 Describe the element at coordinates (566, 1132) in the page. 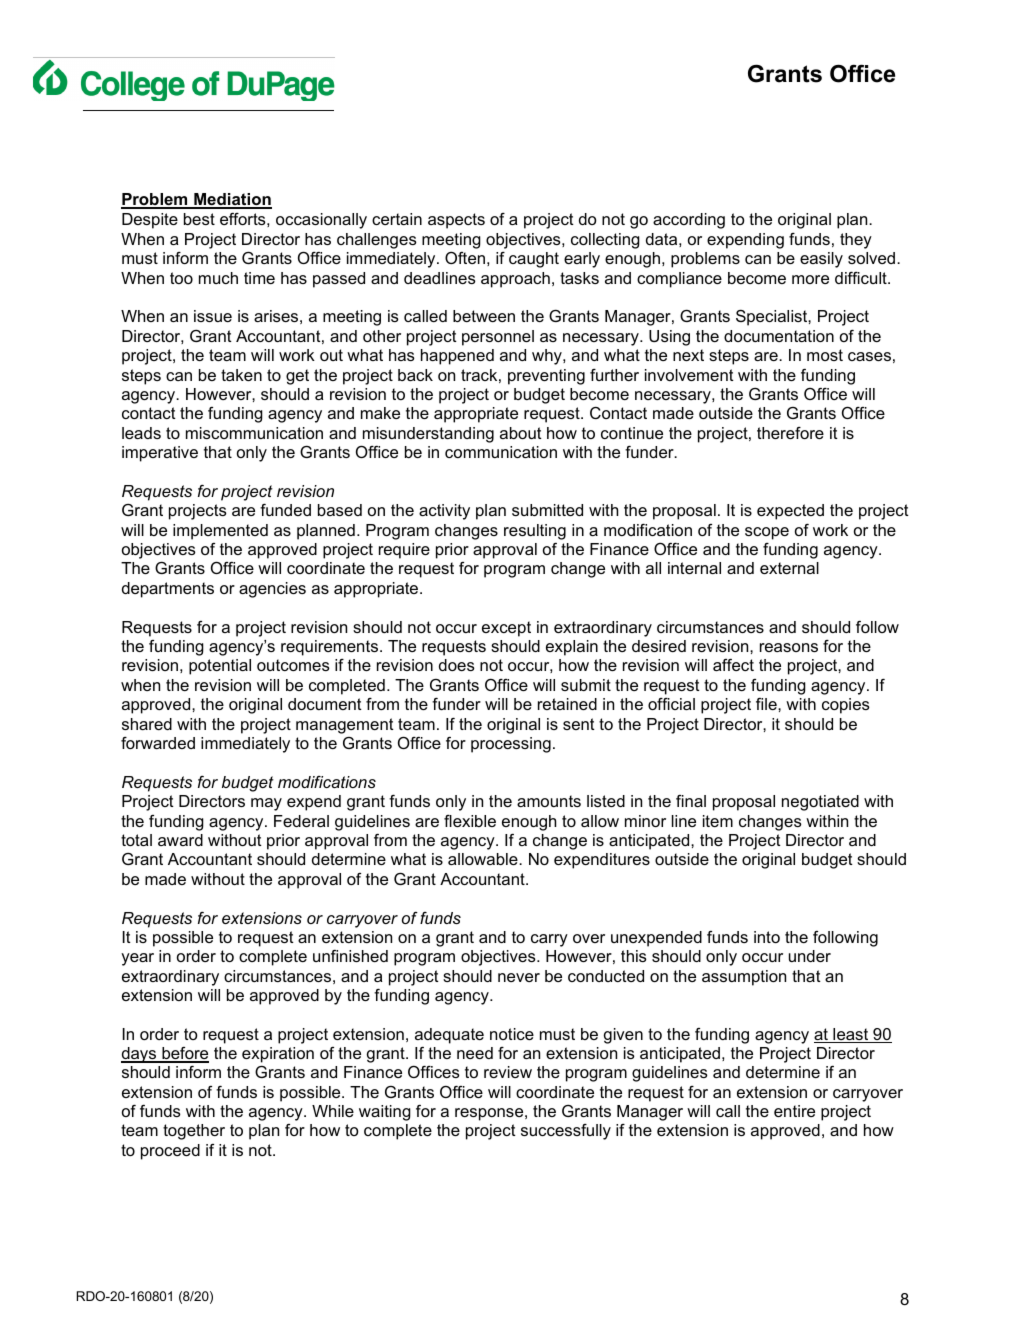

I see `successfully` at that location.
